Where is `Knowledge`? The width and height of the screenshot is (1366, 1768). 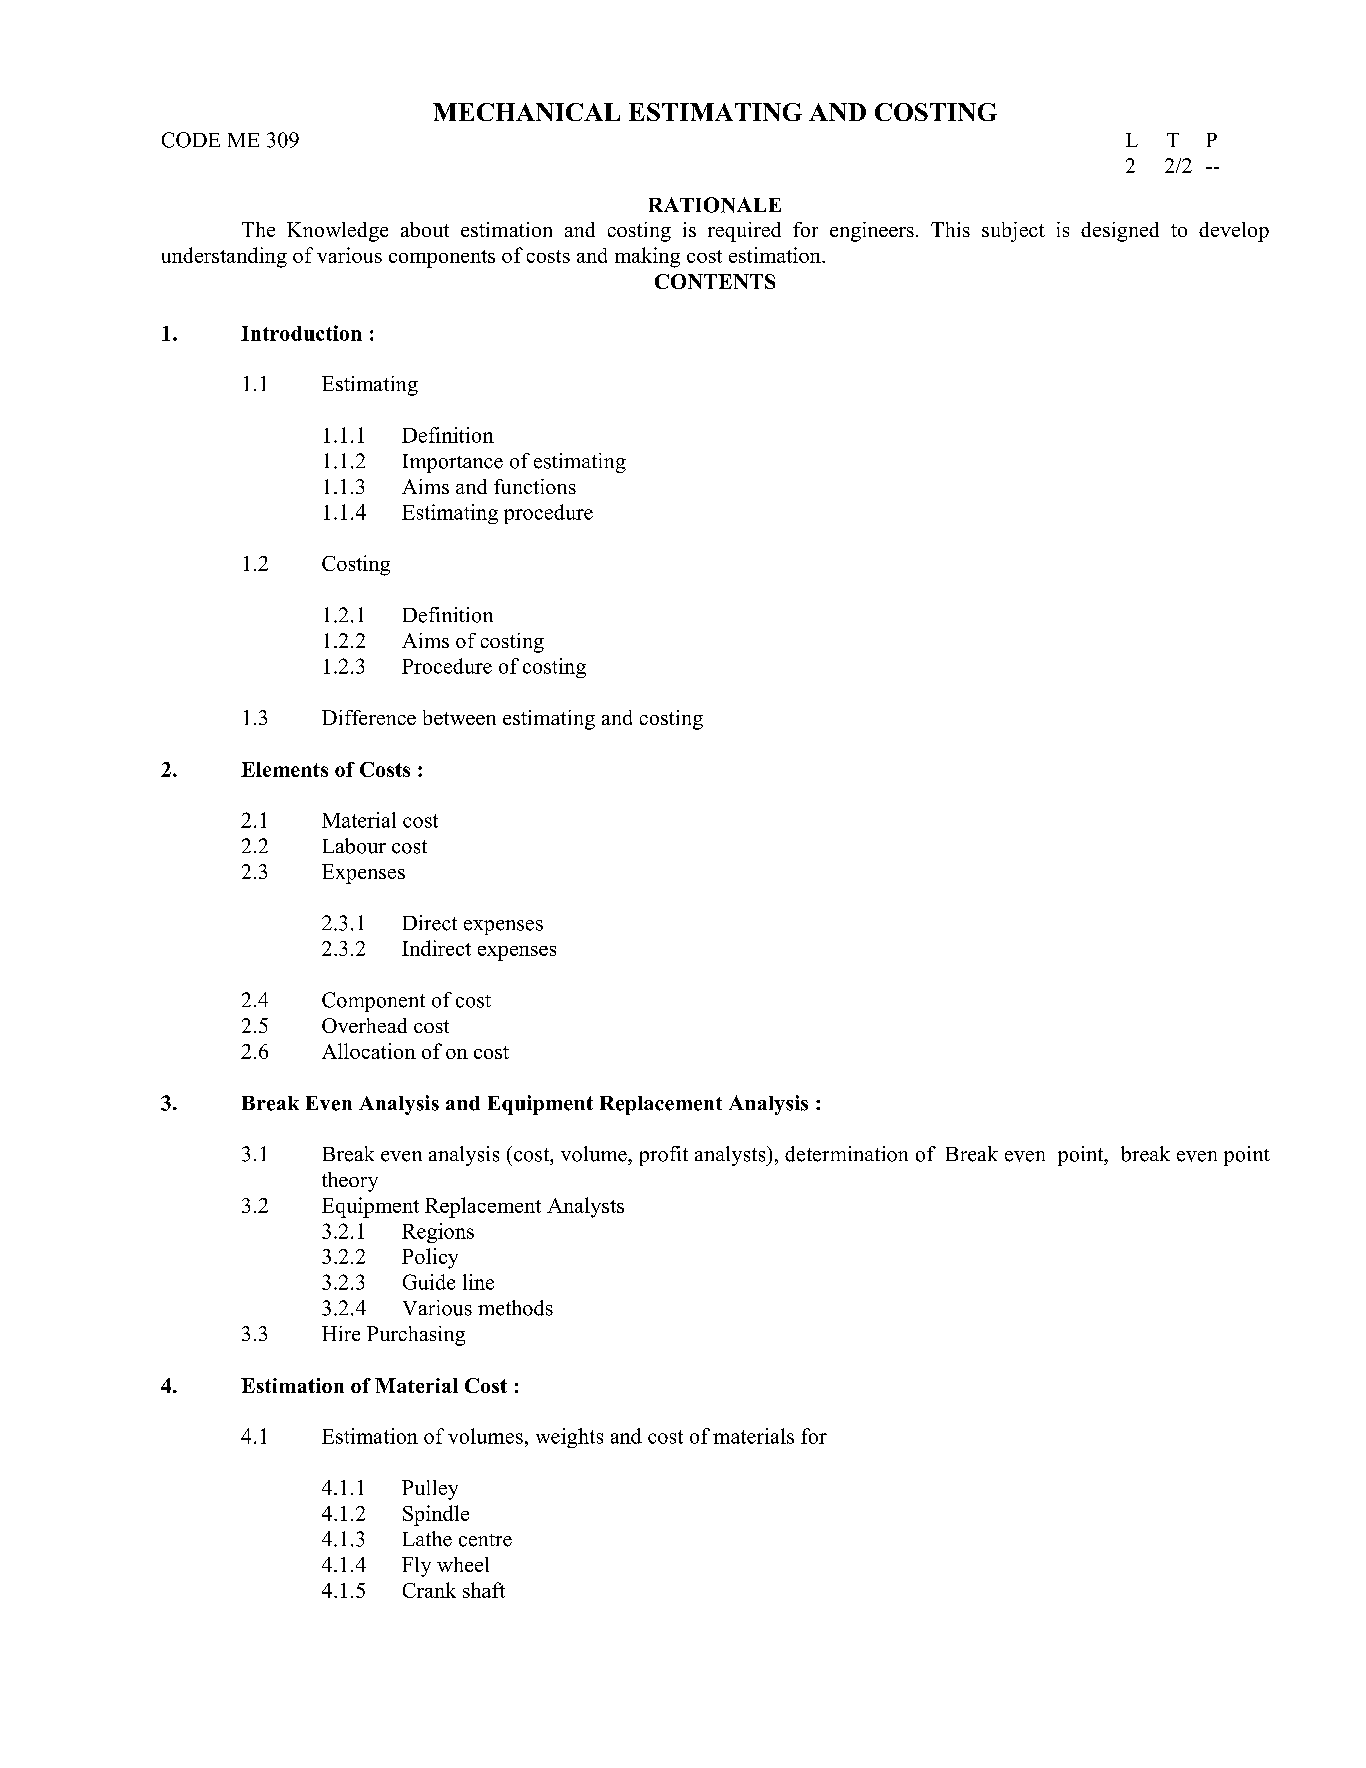
Knowledge is located at coordinates (337, 232).
